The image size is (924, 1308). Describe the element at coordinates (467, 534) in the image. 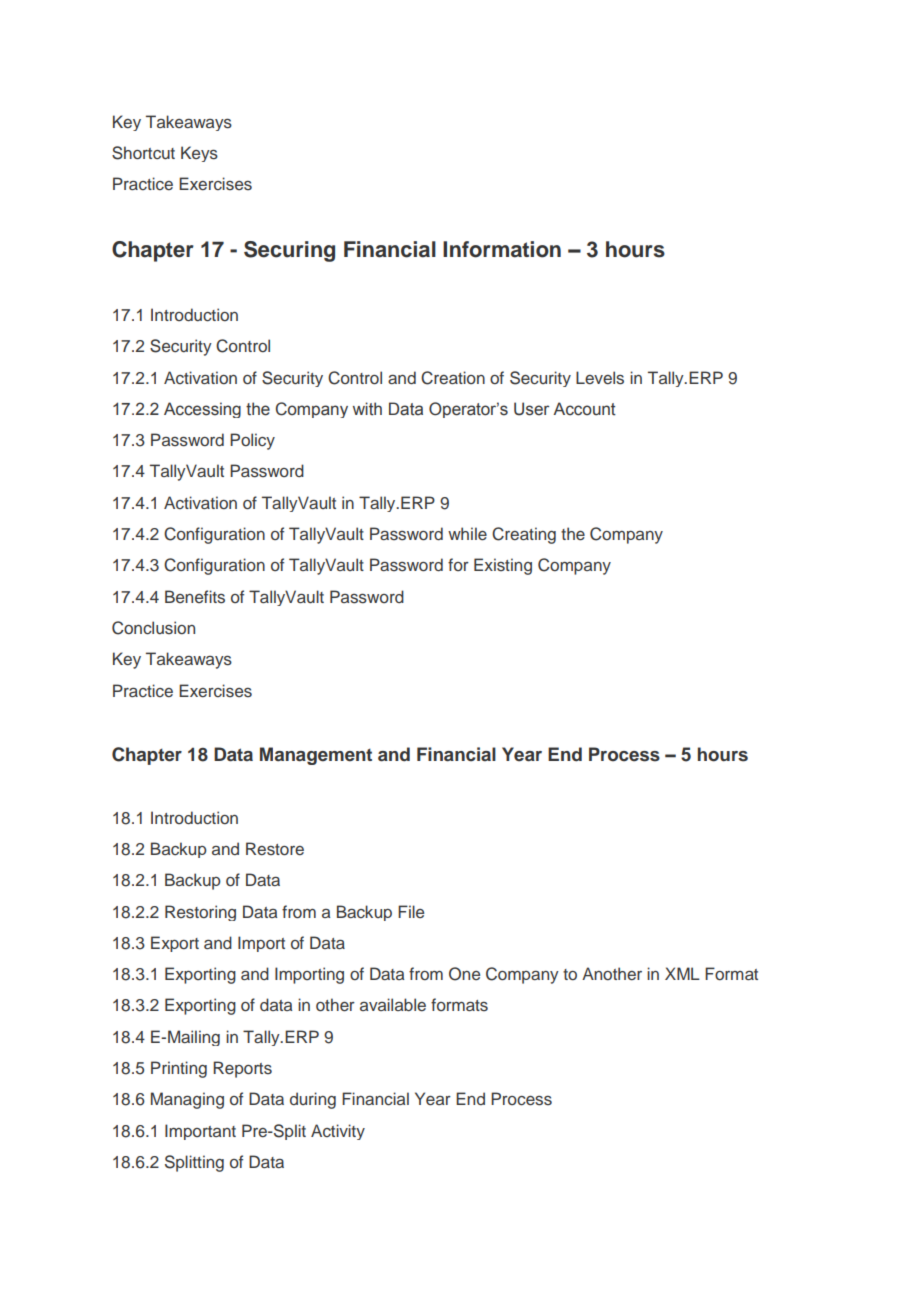

I see `while` at that location.
